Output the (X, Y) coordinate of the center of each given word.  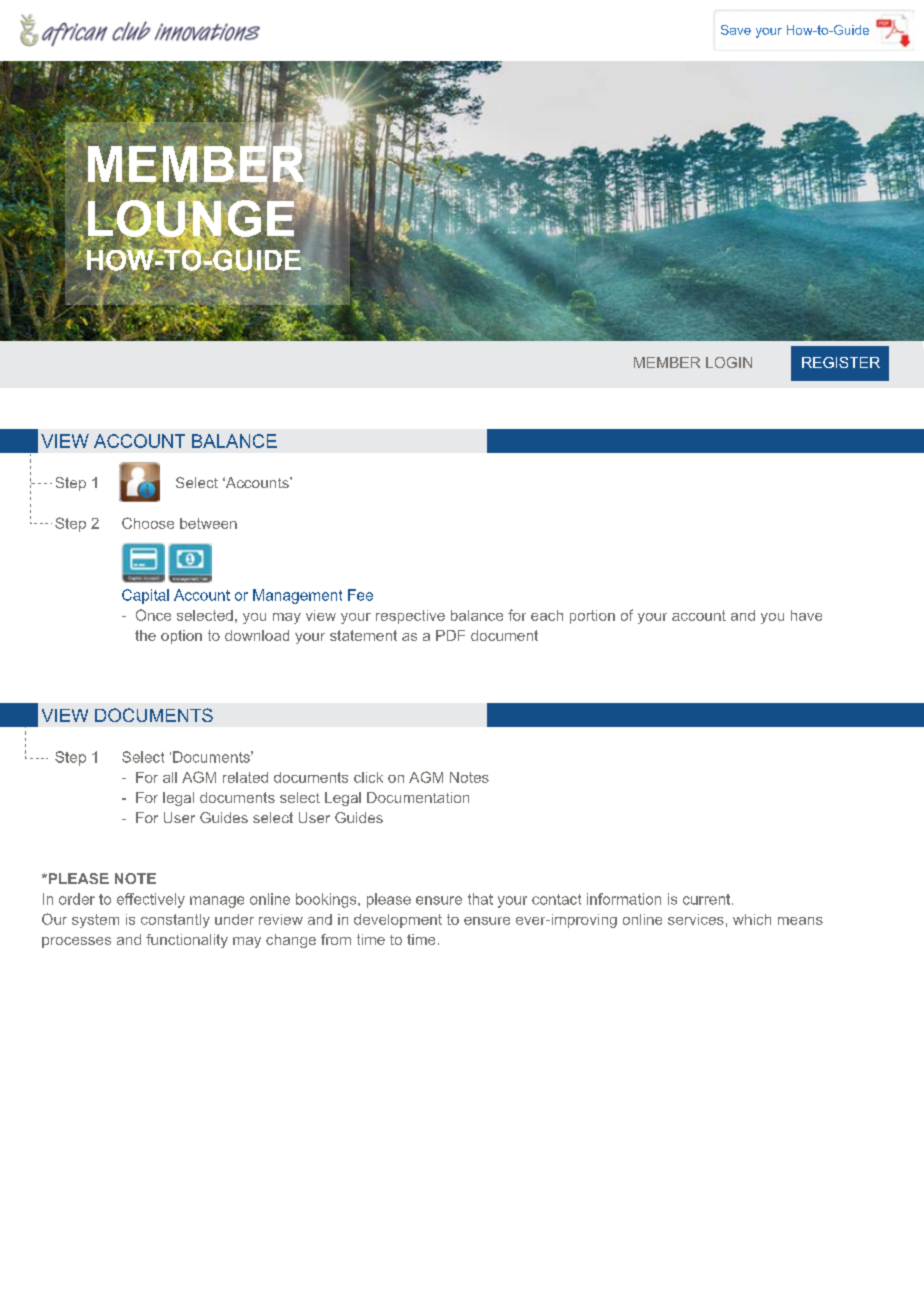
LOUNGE (192, 218)
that (480, 899)
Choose (148, 523)
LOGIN (729, 362)
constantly (175, 921)
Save (736, 30)
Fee (360, 595)
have (806, 615)
